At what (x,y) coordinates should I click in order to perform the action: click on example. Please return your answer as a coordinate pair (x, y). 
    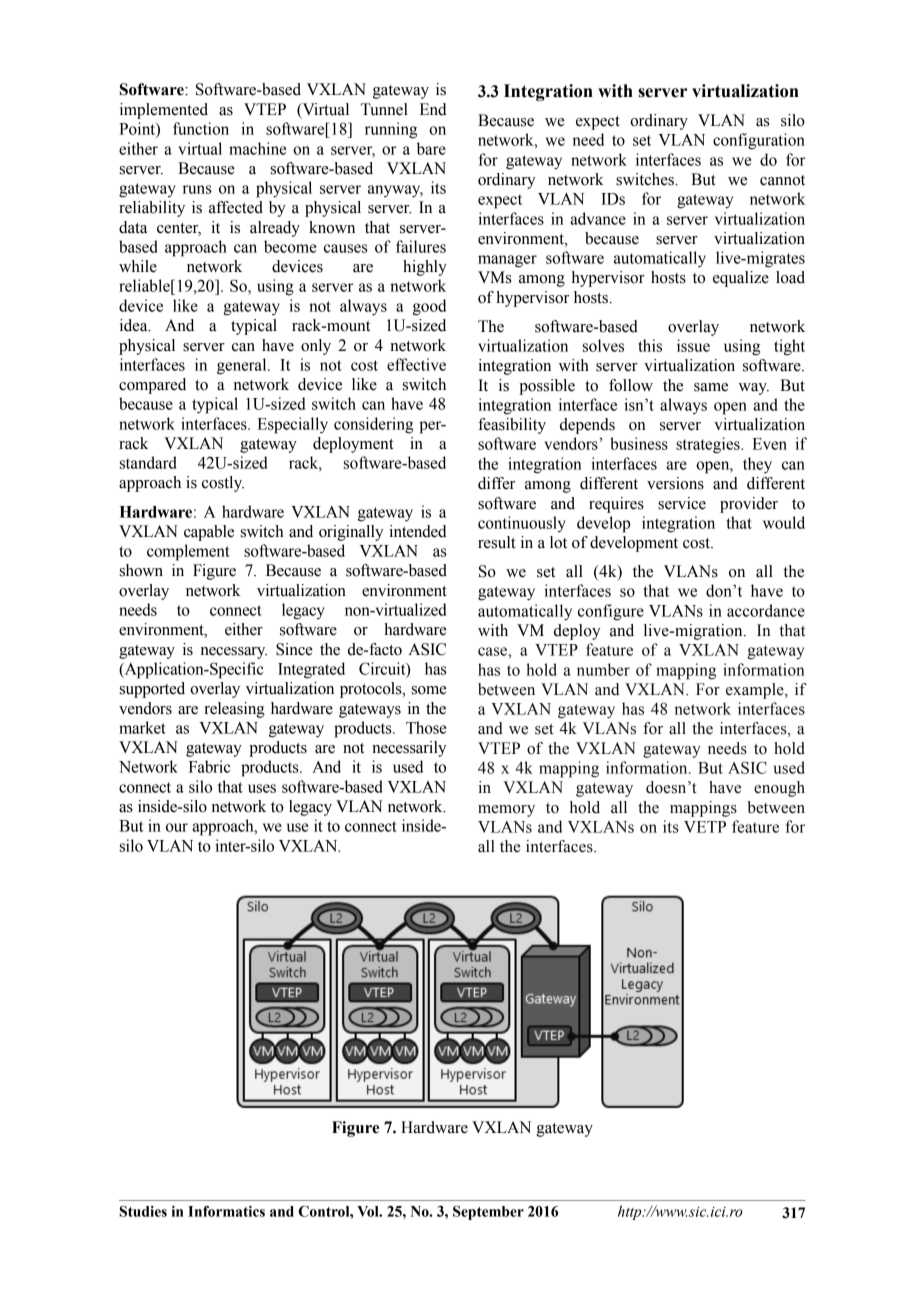
    Looking at the image, I should click on (756, 691).
